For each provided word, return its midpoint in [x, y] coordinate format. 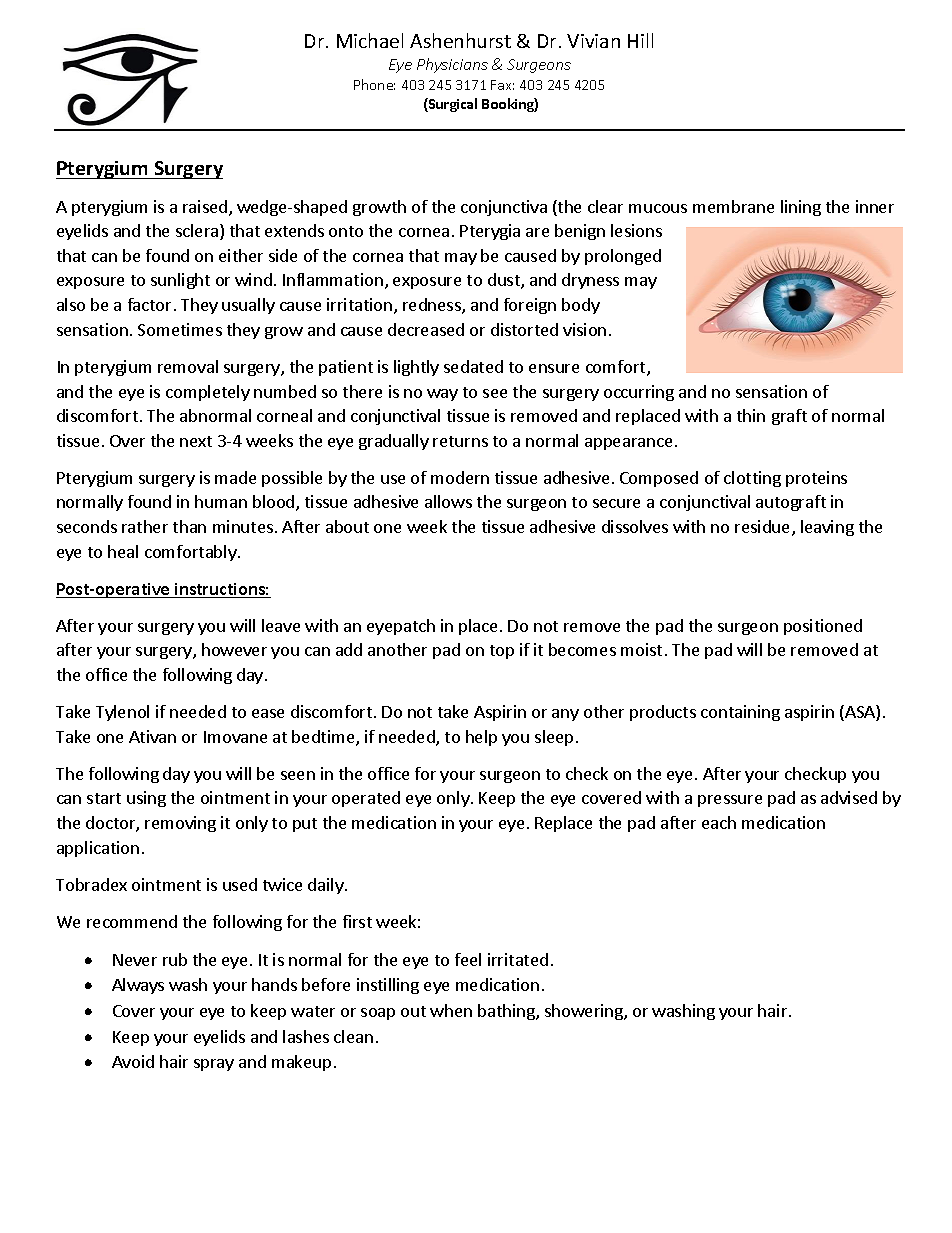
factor [149, 304]
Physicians [452, 65]
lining [801, 208]
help [481, 738]
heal [123, 551]
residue [764, 528]
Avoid [133, 1061]
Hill [640, 40]
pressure [730, 801]
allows [448, 501]
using [146, 799]
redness [433, 306]
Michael [370, 40]
